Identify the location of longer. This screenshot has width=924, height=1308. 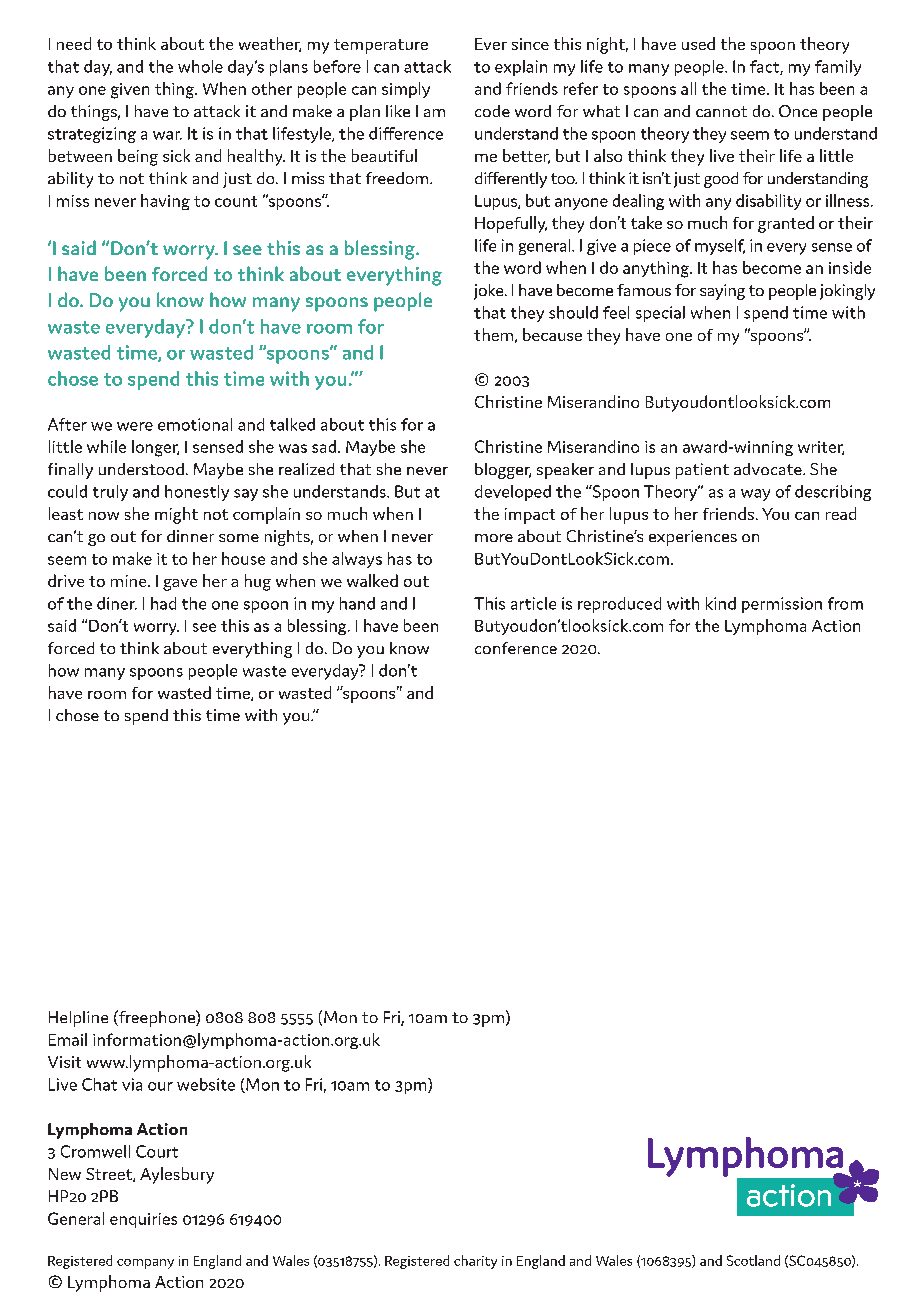
(155, 448).
